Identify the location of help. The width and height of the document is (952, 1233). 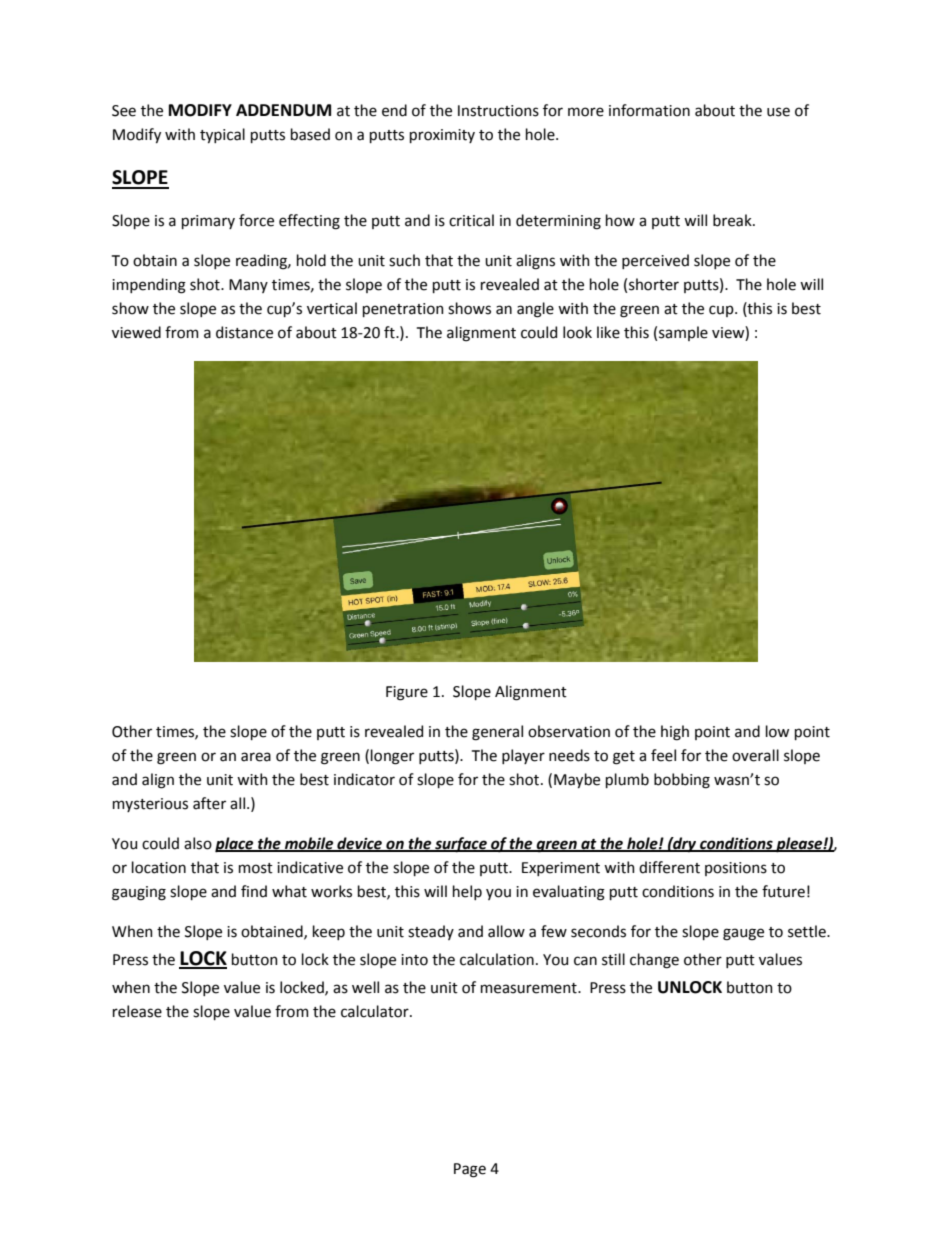
(467, 892).
